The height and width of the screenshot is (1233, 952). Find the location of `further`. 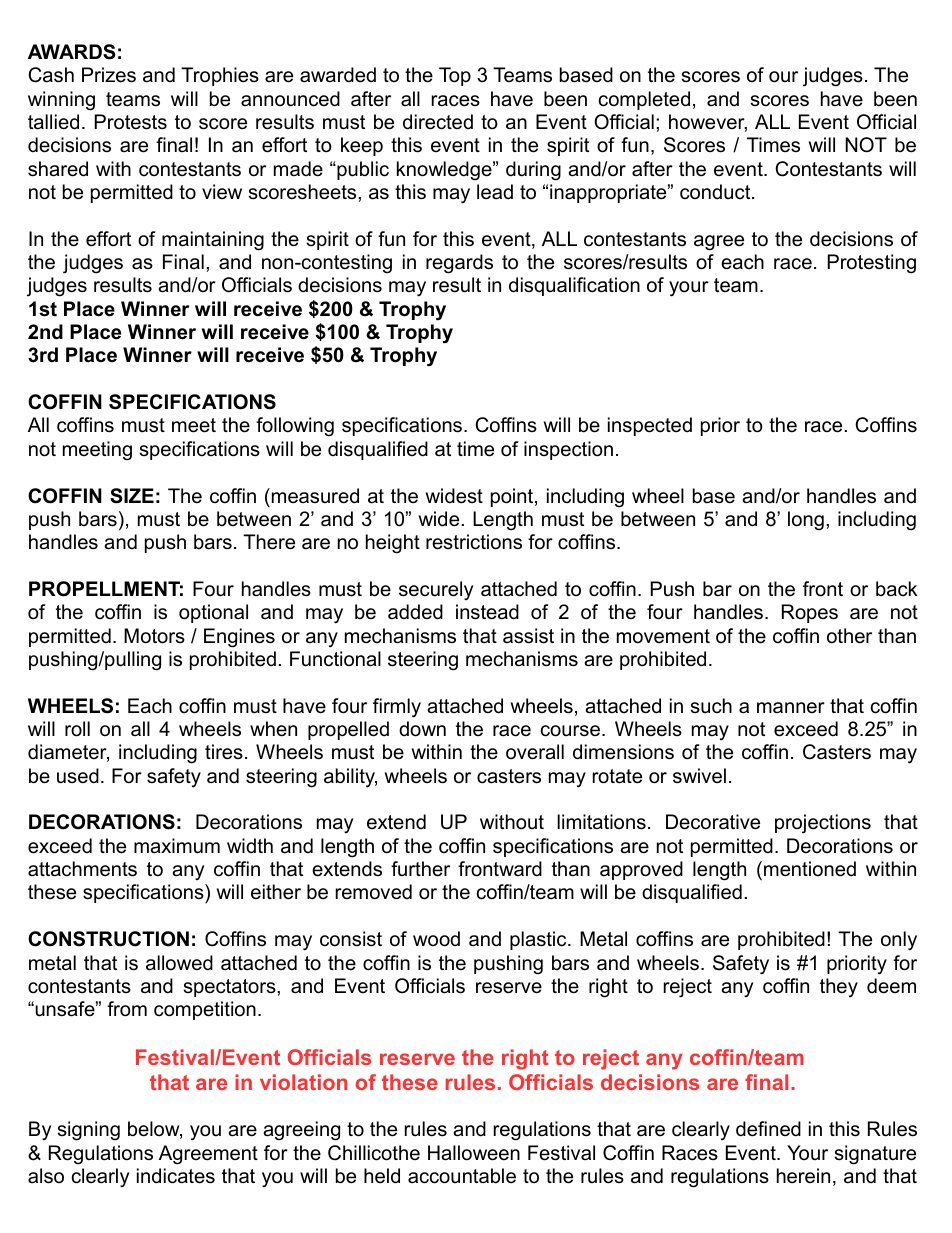

further is located at coordinates (420, 869).
